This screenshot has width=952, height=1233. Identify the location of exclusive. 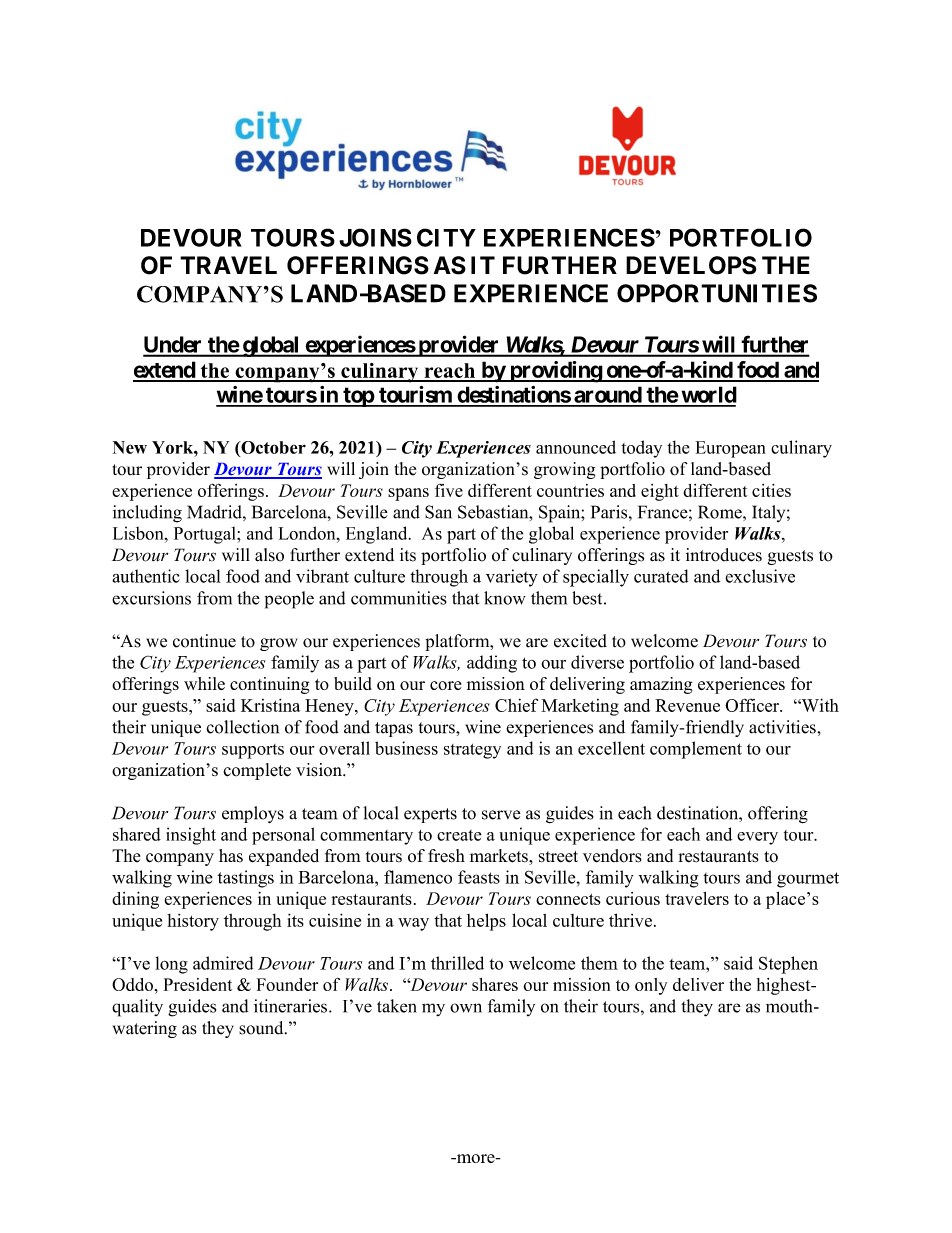
(760, 576).
